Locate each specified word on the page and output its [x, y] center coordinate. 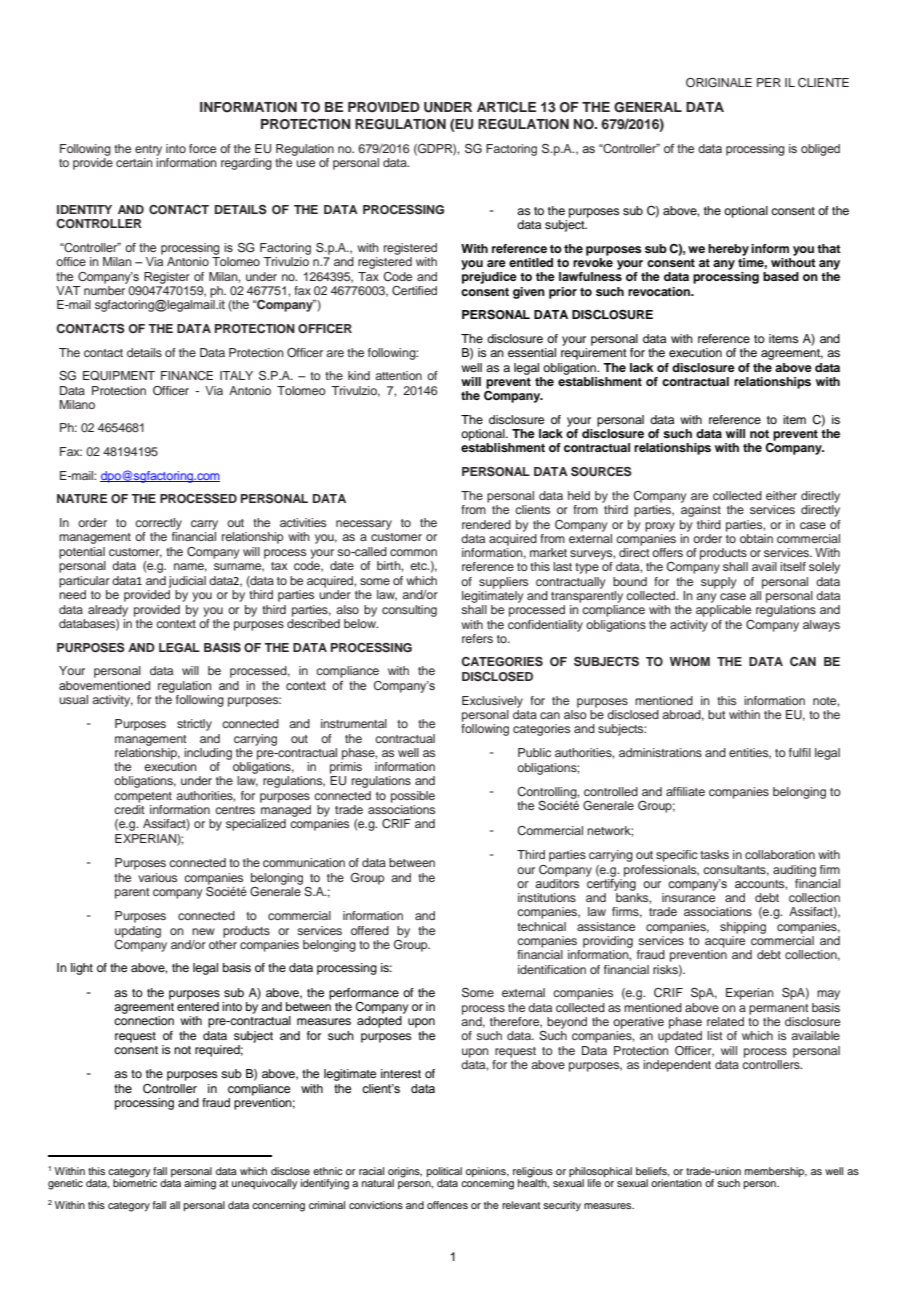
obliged [820, 150]
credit [129, 809]
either [781, 495]
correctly [158, 524]
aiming [200, 1184]
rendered [486, 524]
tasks [714, 854]
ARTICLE [506, 107]
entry [148, 150]
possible [413, 797]
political [444, 1173]
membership [776, 1172]
